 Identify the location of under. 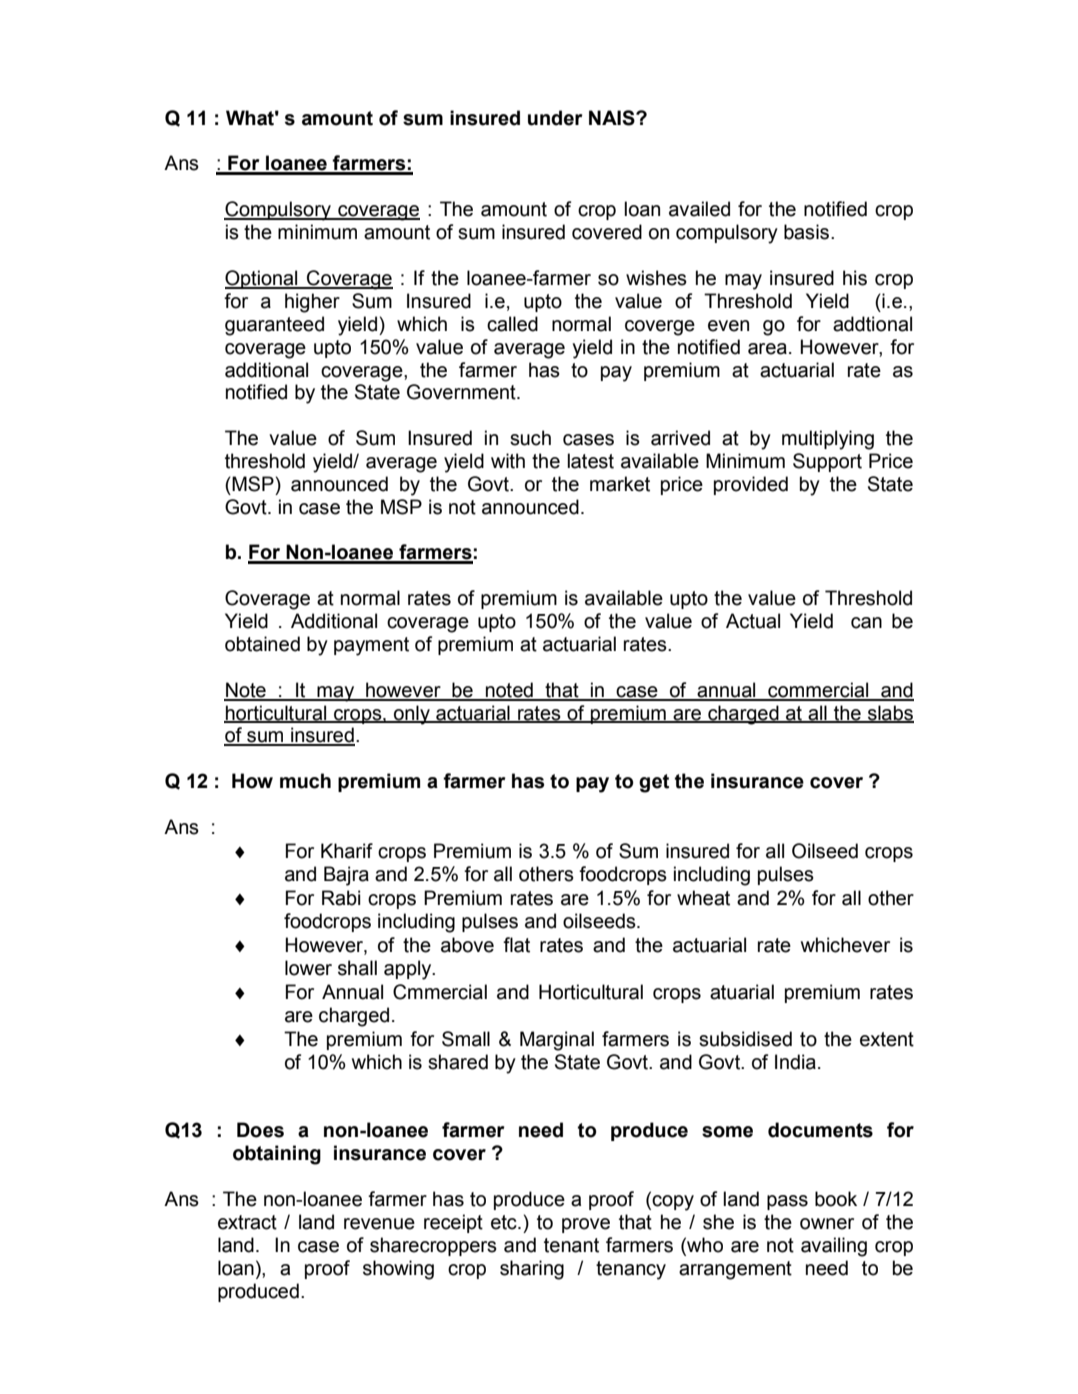
(555, 118).
